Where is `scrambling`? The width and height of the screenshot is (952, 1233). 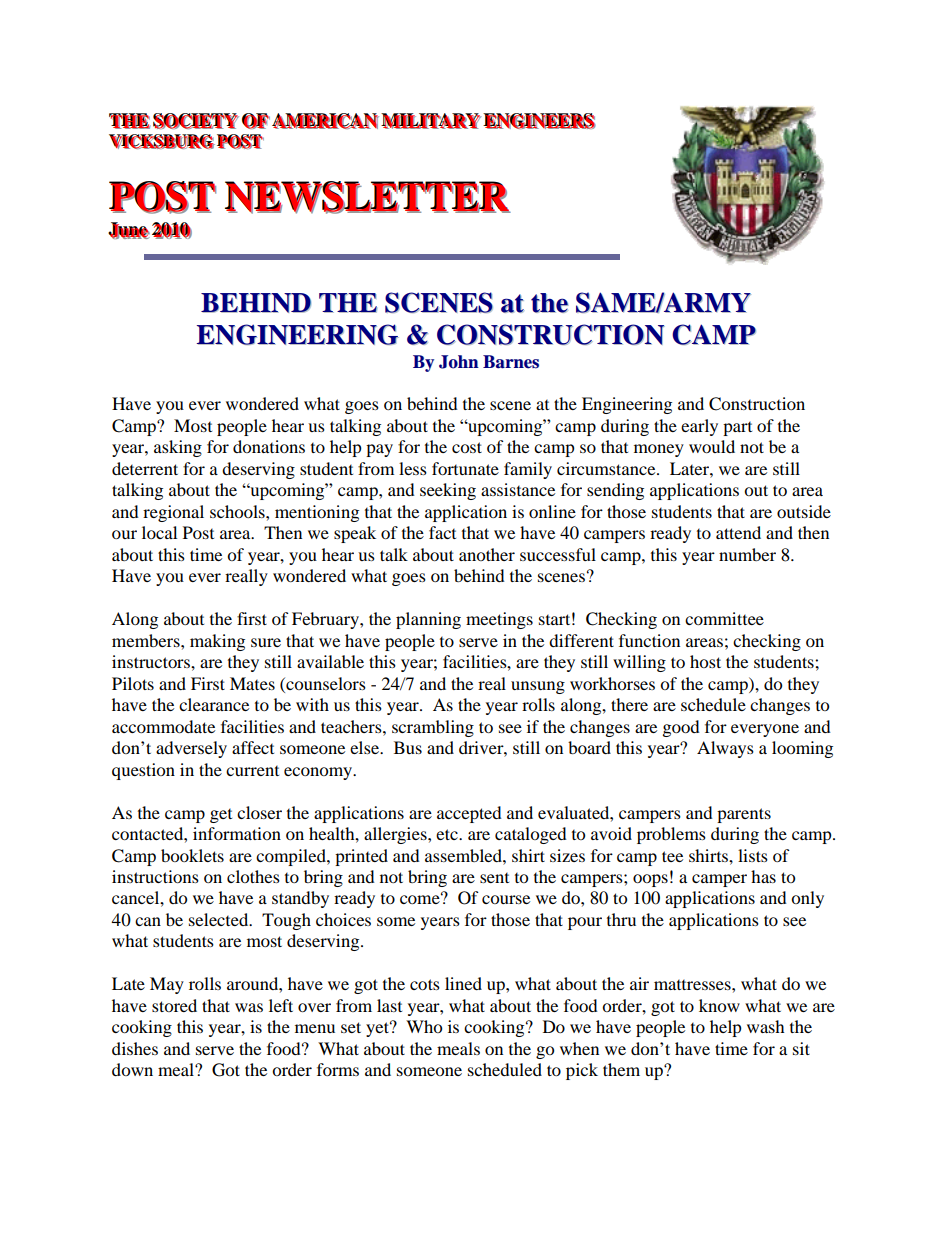 scrambling is located at coordinates (433, 728).
